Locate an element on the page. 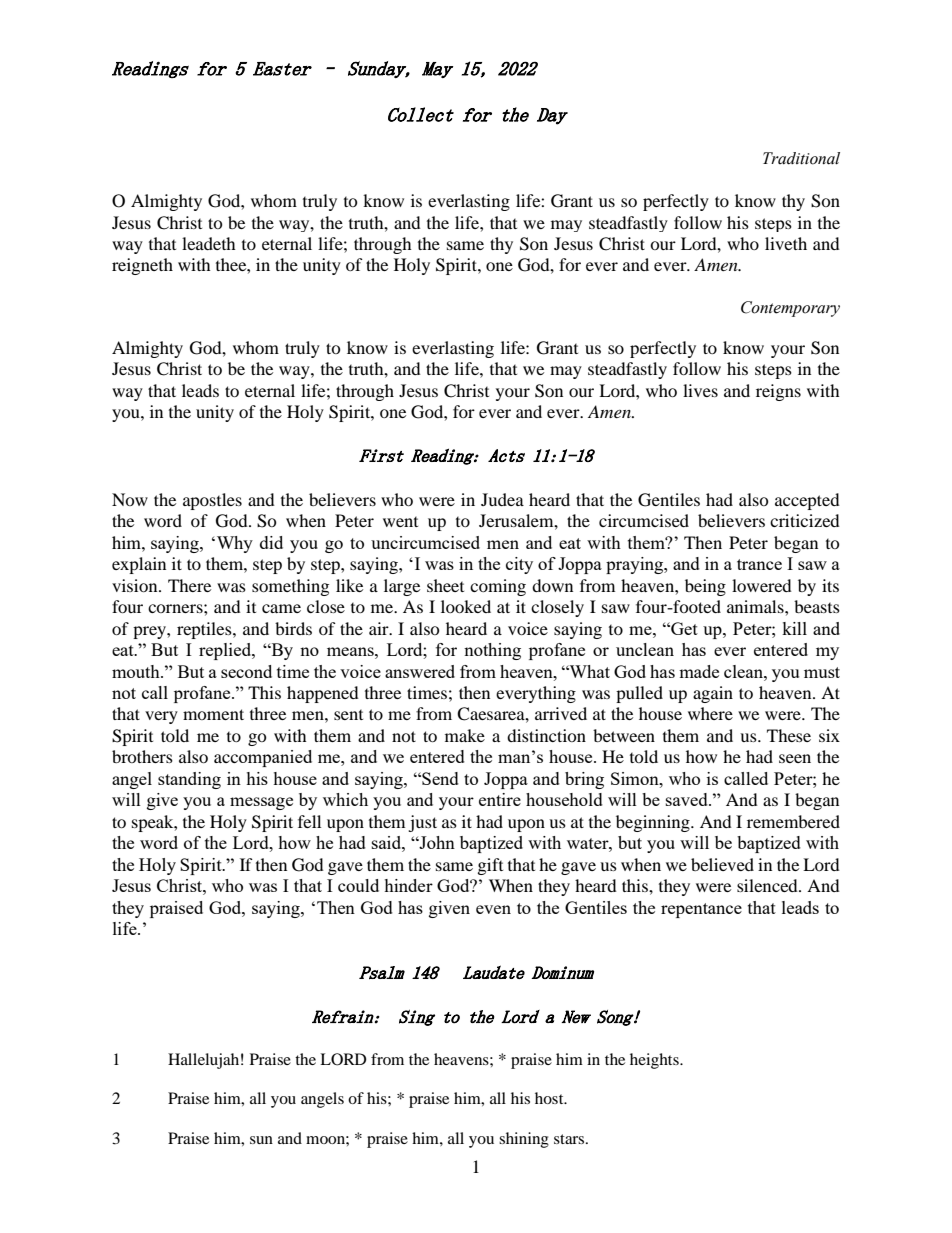 The image size is (952, 1233). liveth is located at coordinates (786, 243).
